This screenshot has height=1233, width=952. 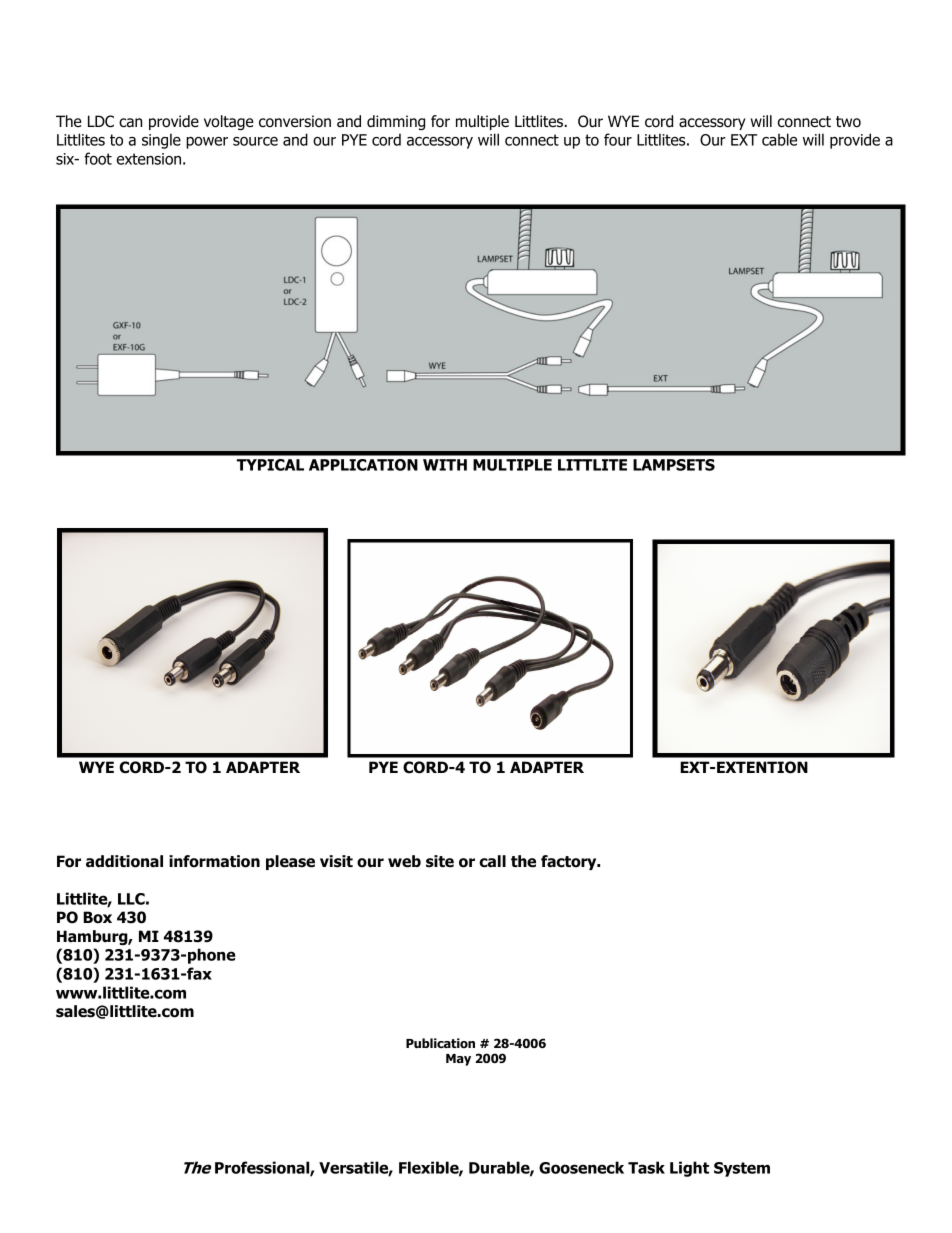 I want to click on cable, so click(x=779, y=139).
